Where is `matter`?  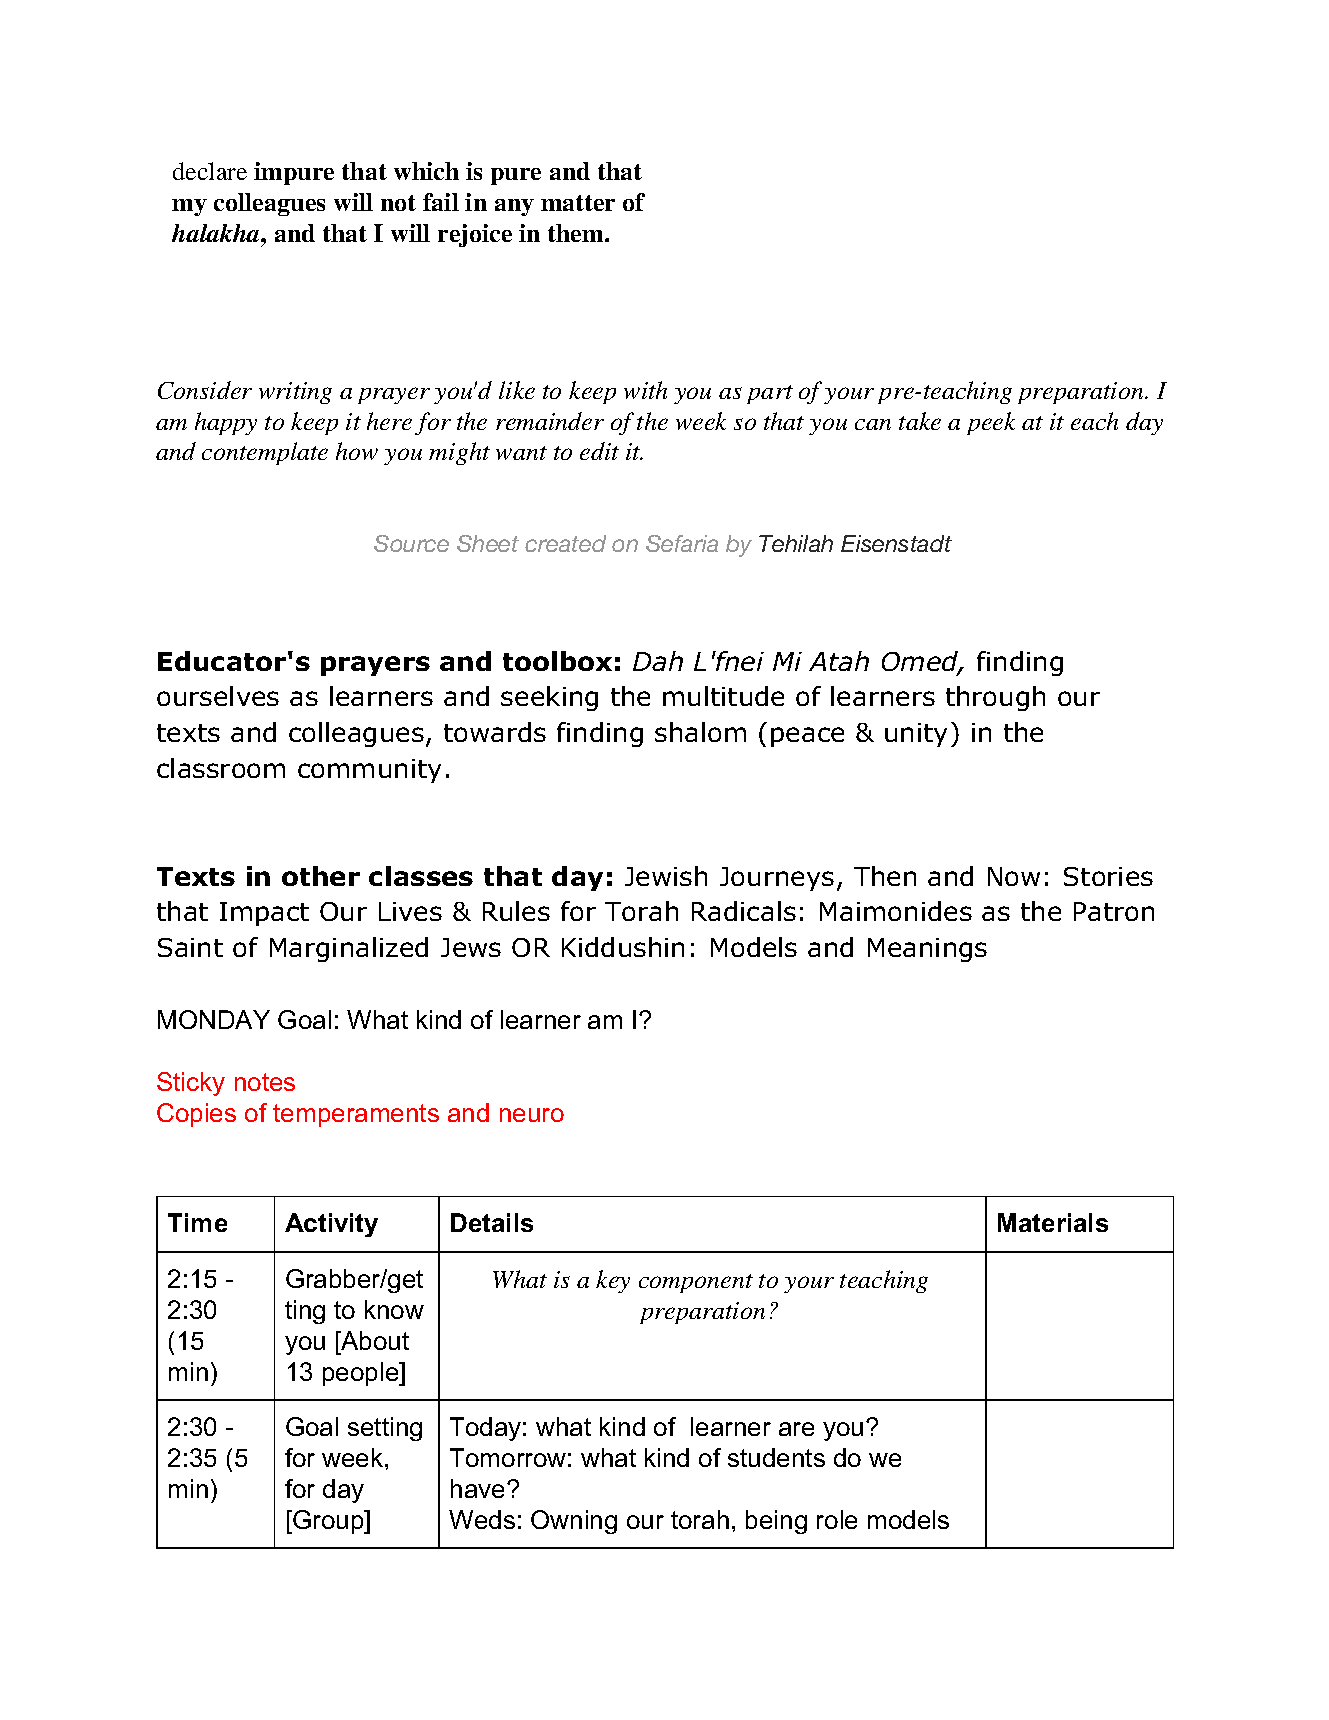 matter is located at coordinates (578, 203).
